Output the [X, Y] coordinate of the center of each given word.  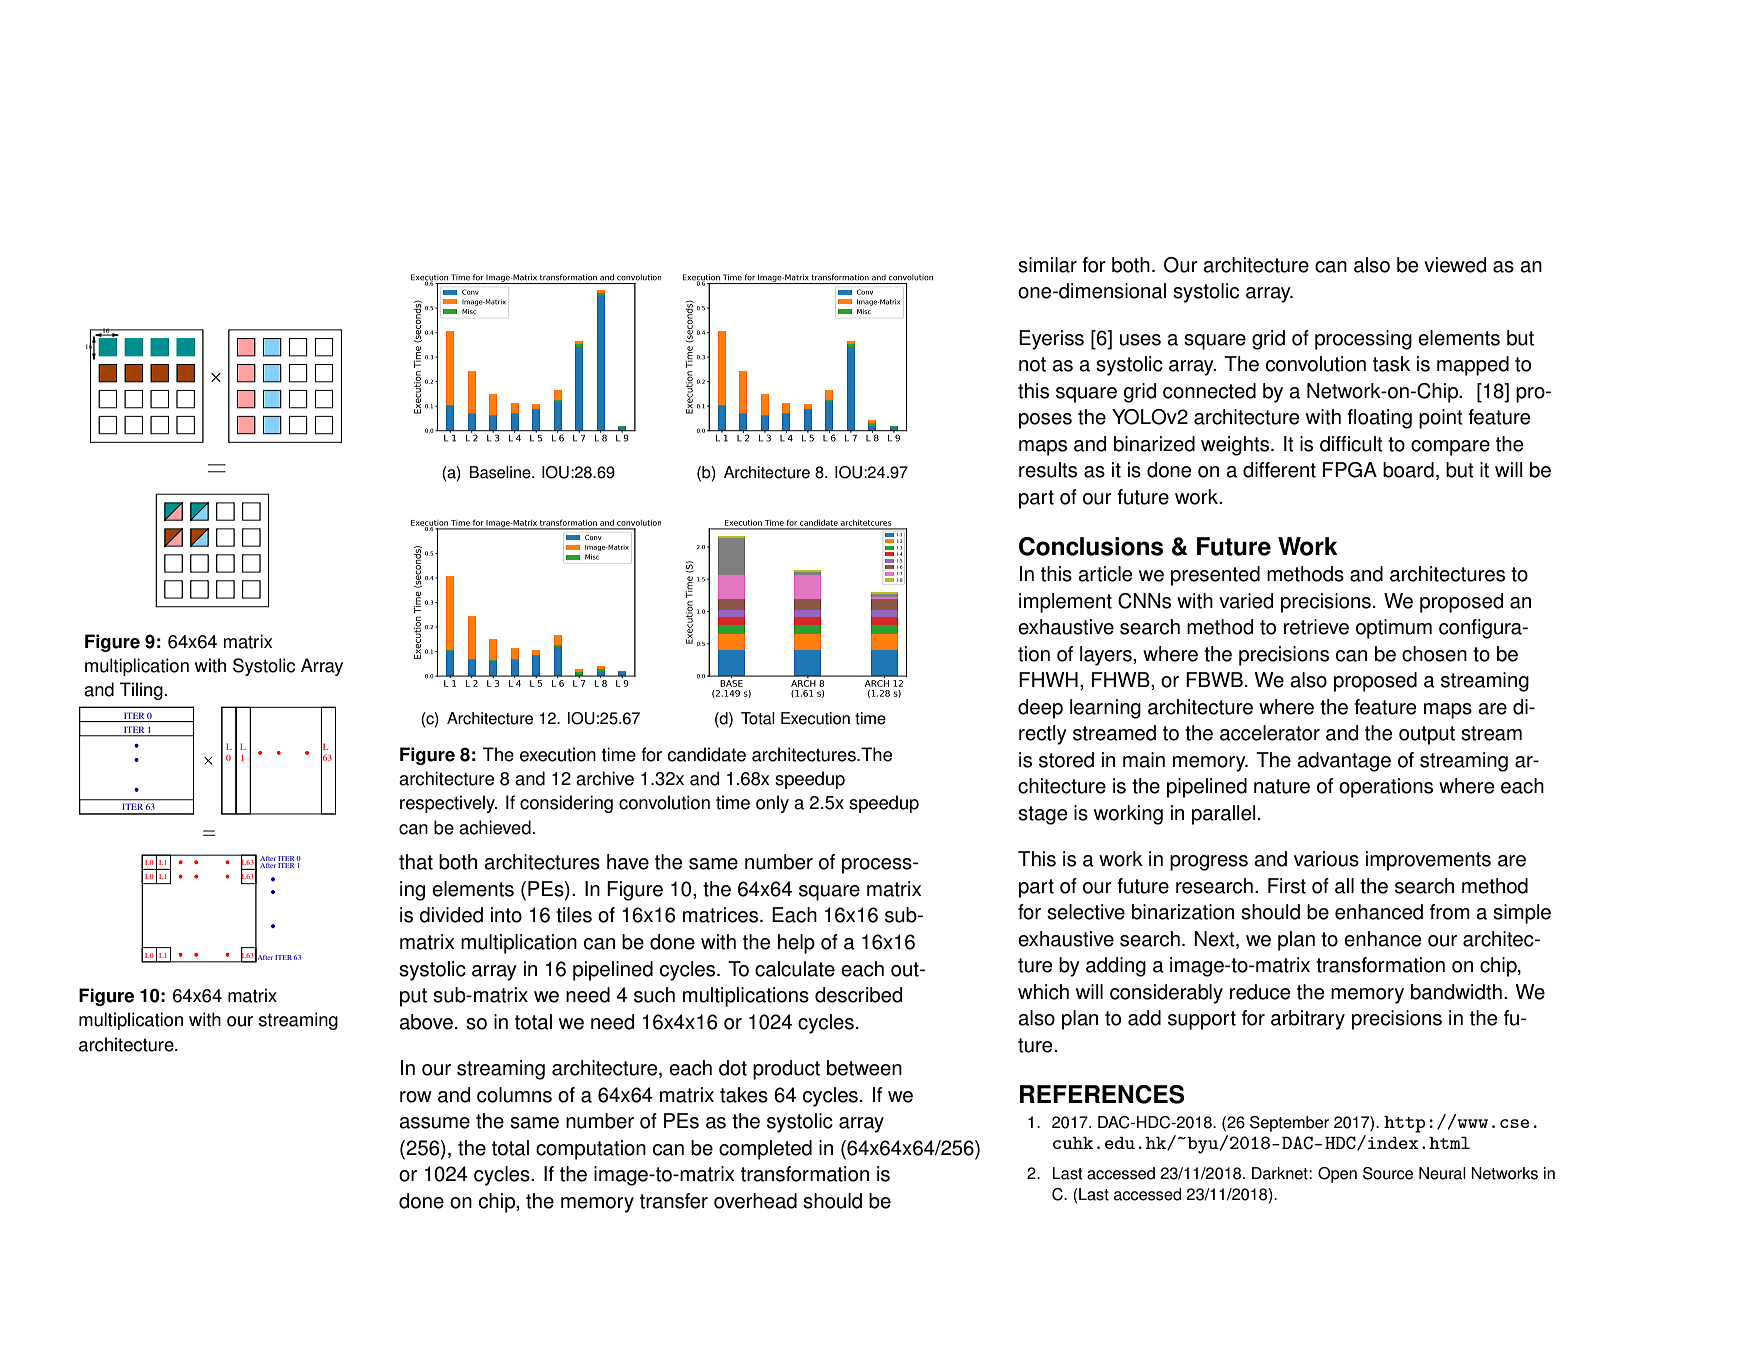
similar [1047, 265]
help [796, 944]
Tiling [142, 691]
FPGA [1350, 470]
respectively [448, 804]
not [1032, 364]
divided [451, 915]
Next [1215, 940]
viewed [1455, 265]
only [772, 804]
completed [765, 1150]
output [1427, 735]
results [1048, 470]
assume [434, 1123]
